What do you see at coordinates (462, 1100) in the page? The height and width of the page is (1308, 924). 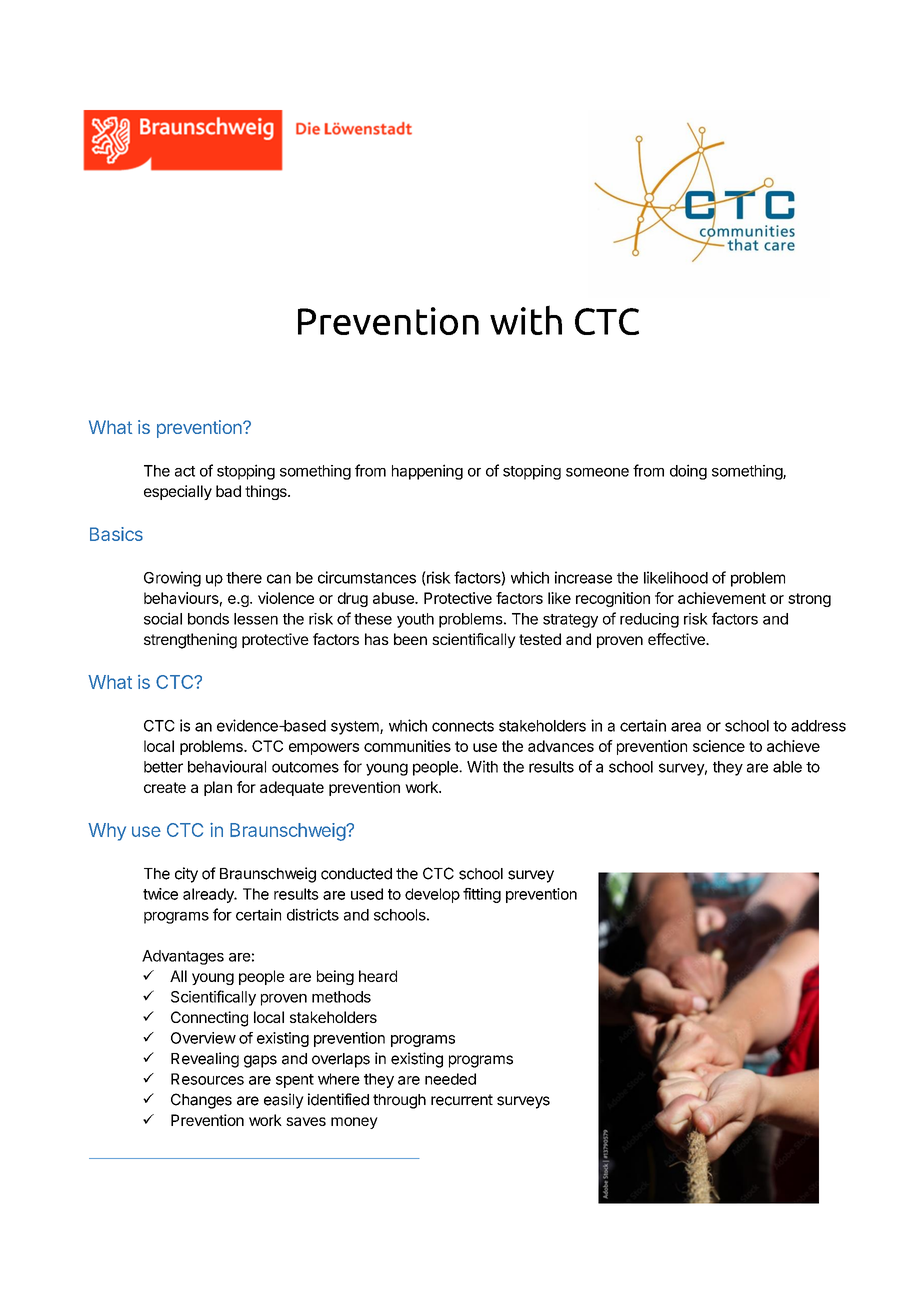 I see `recurrent` at bounding box center [462, 1100].
